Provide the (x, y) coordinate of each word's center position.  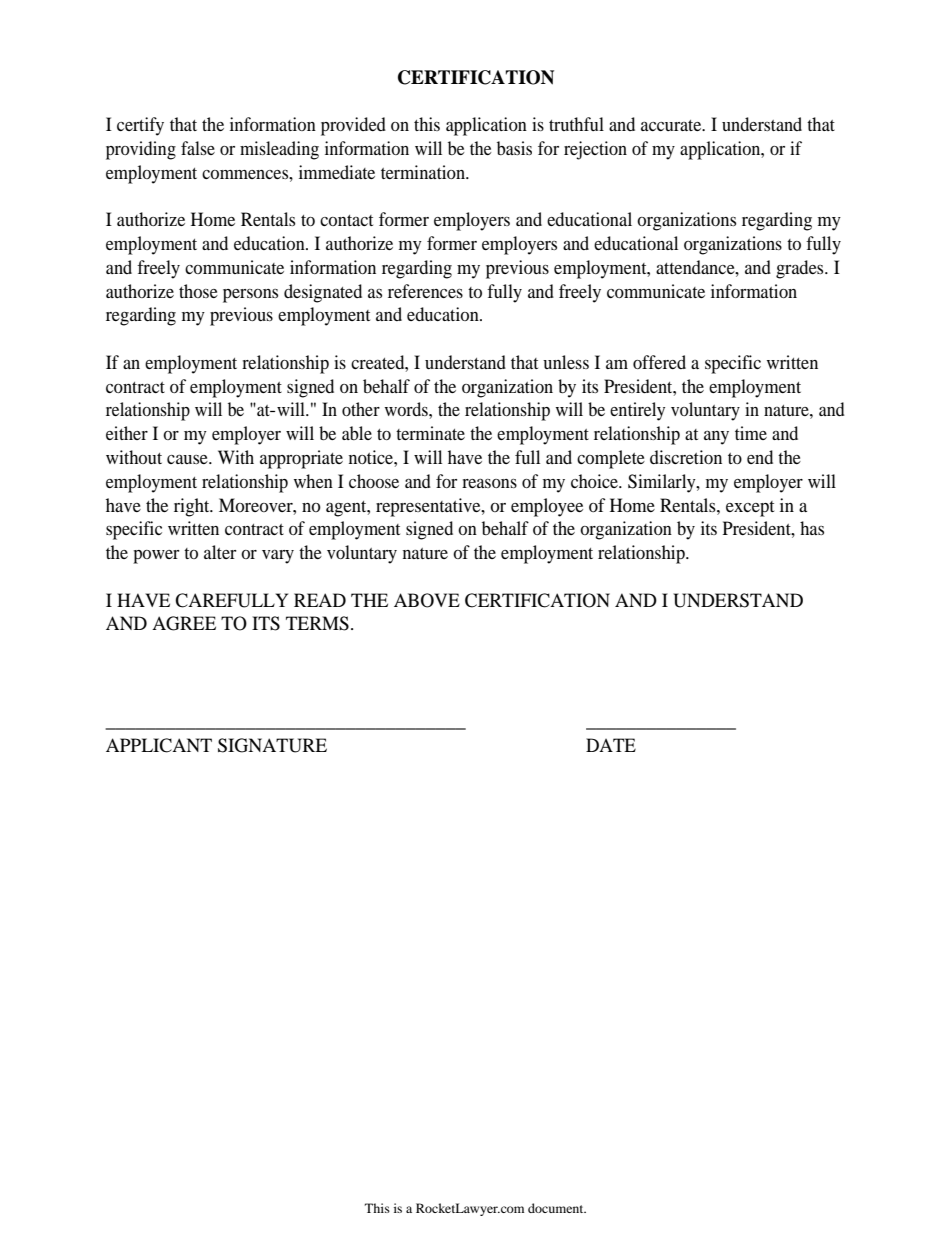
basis (514, 148)
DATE (611, 745)
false (198, 148)
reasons (489, 483)
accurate (672, 125)
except (750, 509)
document (557, 1208)
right (193, 507)
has (812, 528)
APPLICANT (159, 745)
